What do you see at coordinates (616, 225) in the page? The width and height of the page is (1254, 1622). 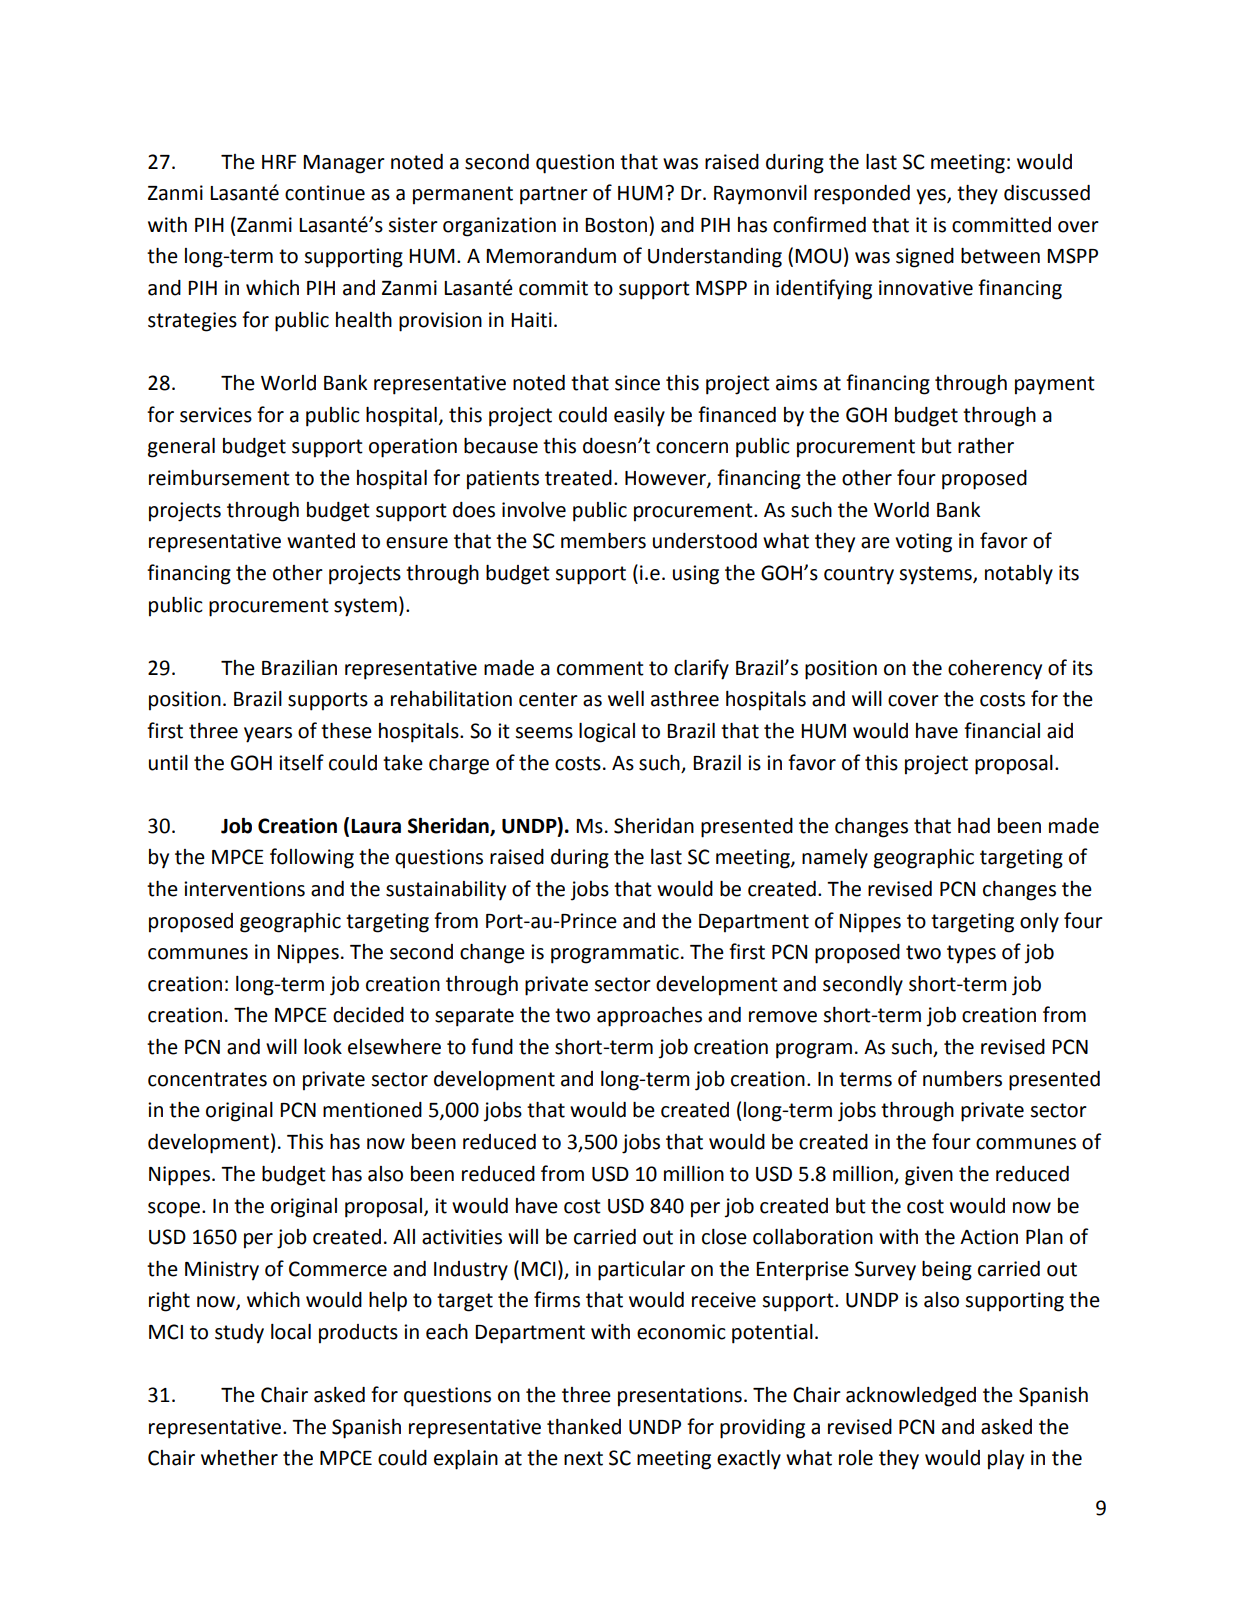 I see `Boston` at bounding box center [616, 225].
